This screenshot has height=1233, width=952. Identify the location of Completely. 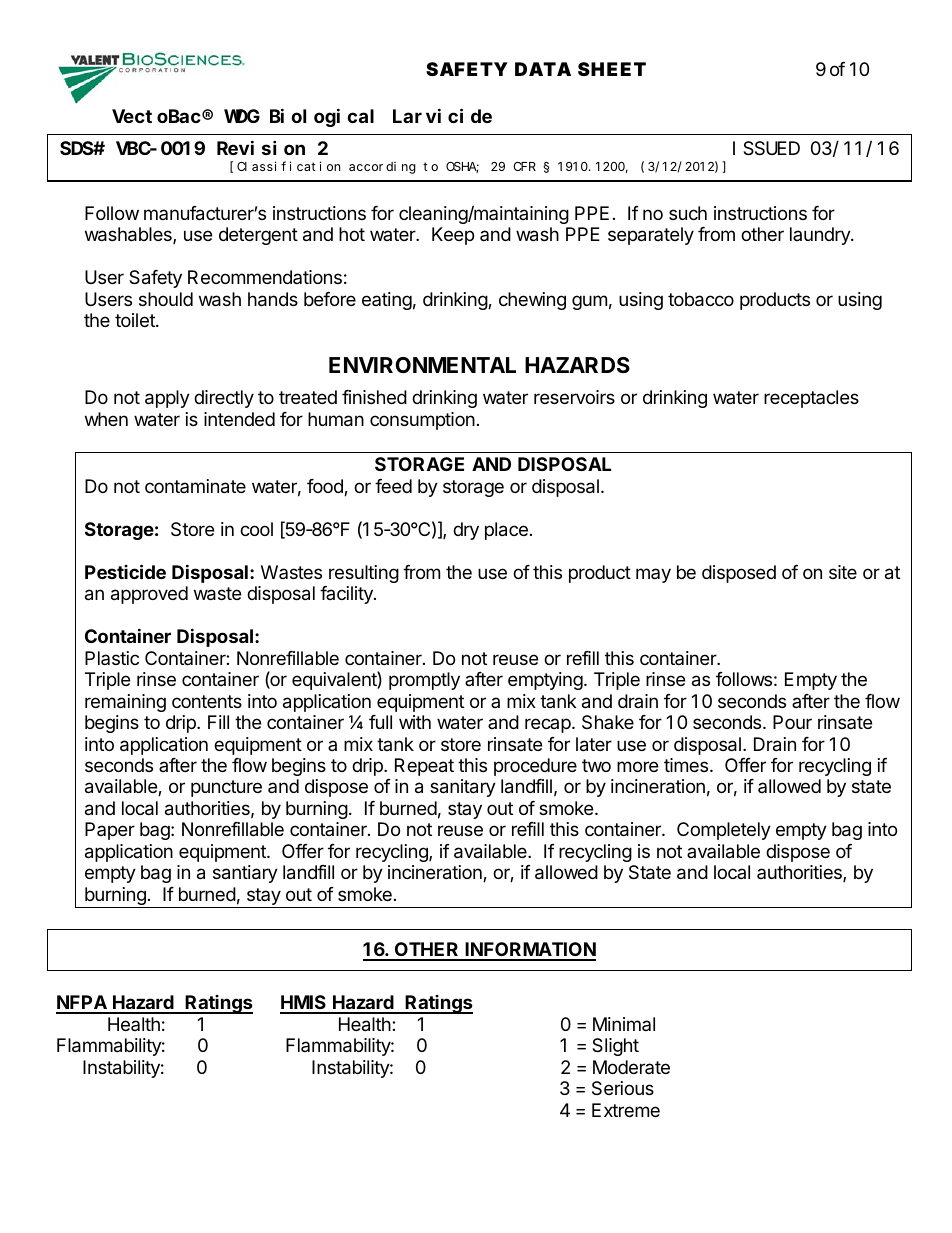
(724, 831).
